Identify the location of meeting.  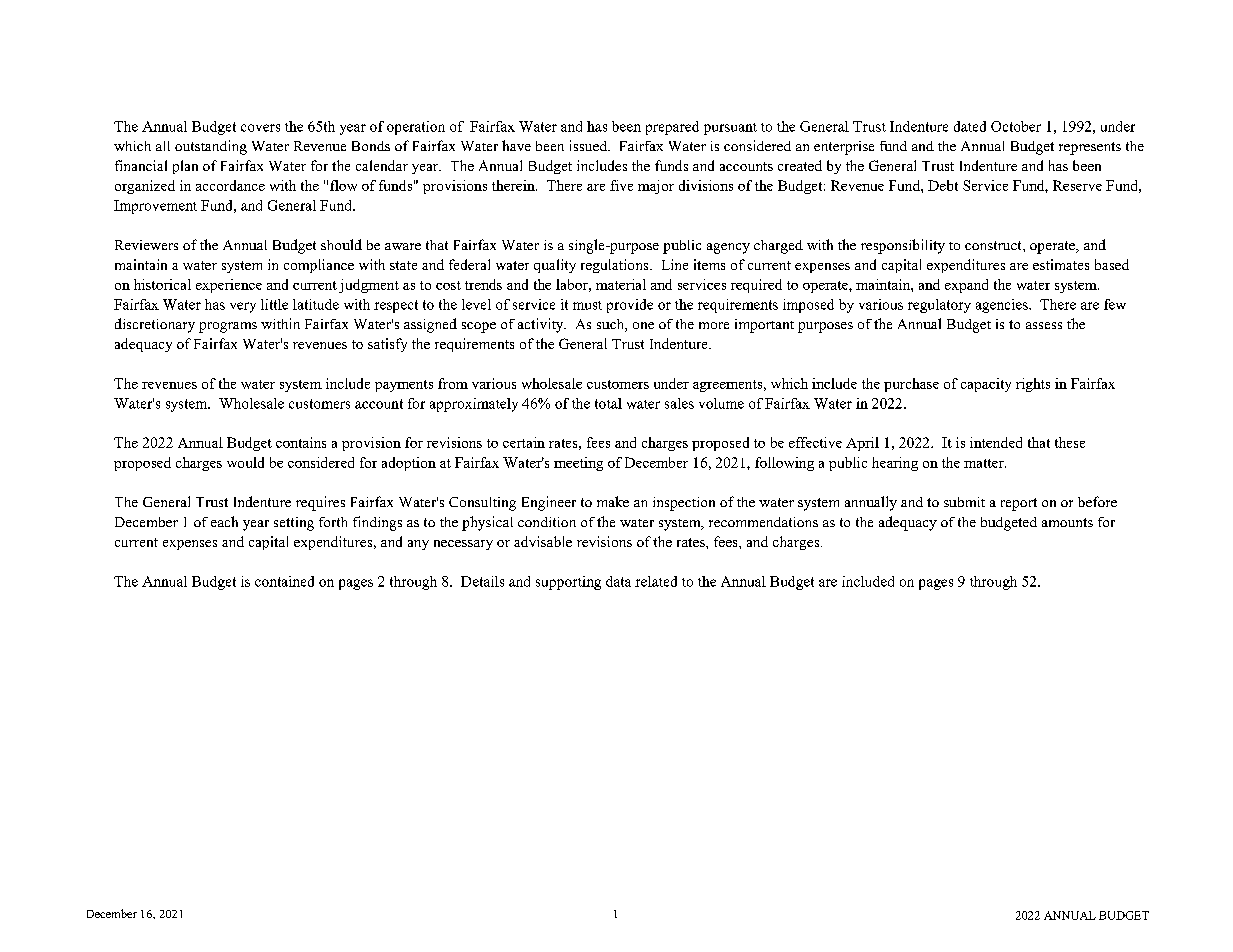
(578, 464).
